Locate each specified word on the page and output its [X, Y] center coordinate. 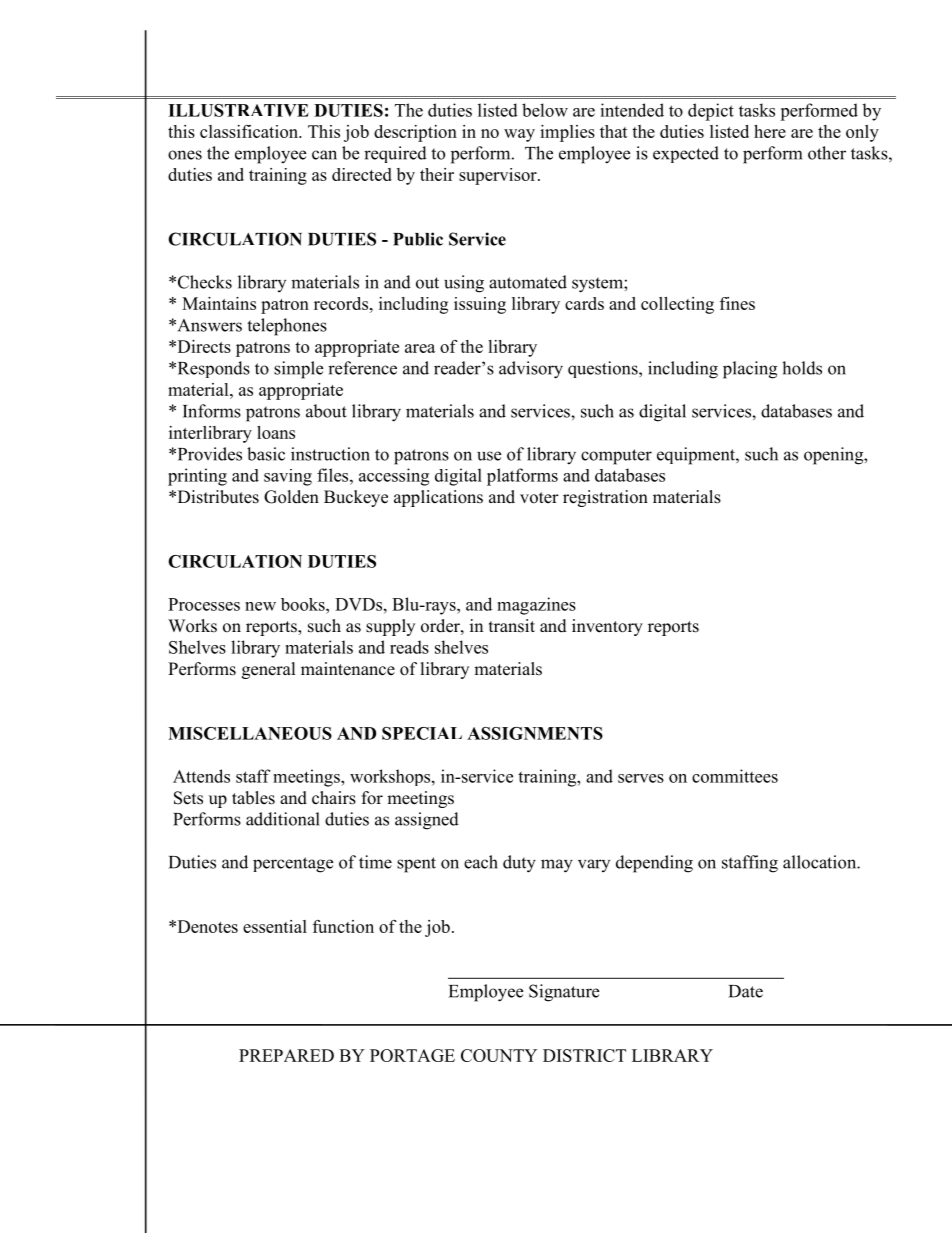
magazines [536, 606]
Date [746, 991]
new [260, 606]
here [770, 131]
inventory [607, 627]
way [519, 135]
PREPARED [286, 1055]
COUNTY [499, 1055]
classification [250, 131]
